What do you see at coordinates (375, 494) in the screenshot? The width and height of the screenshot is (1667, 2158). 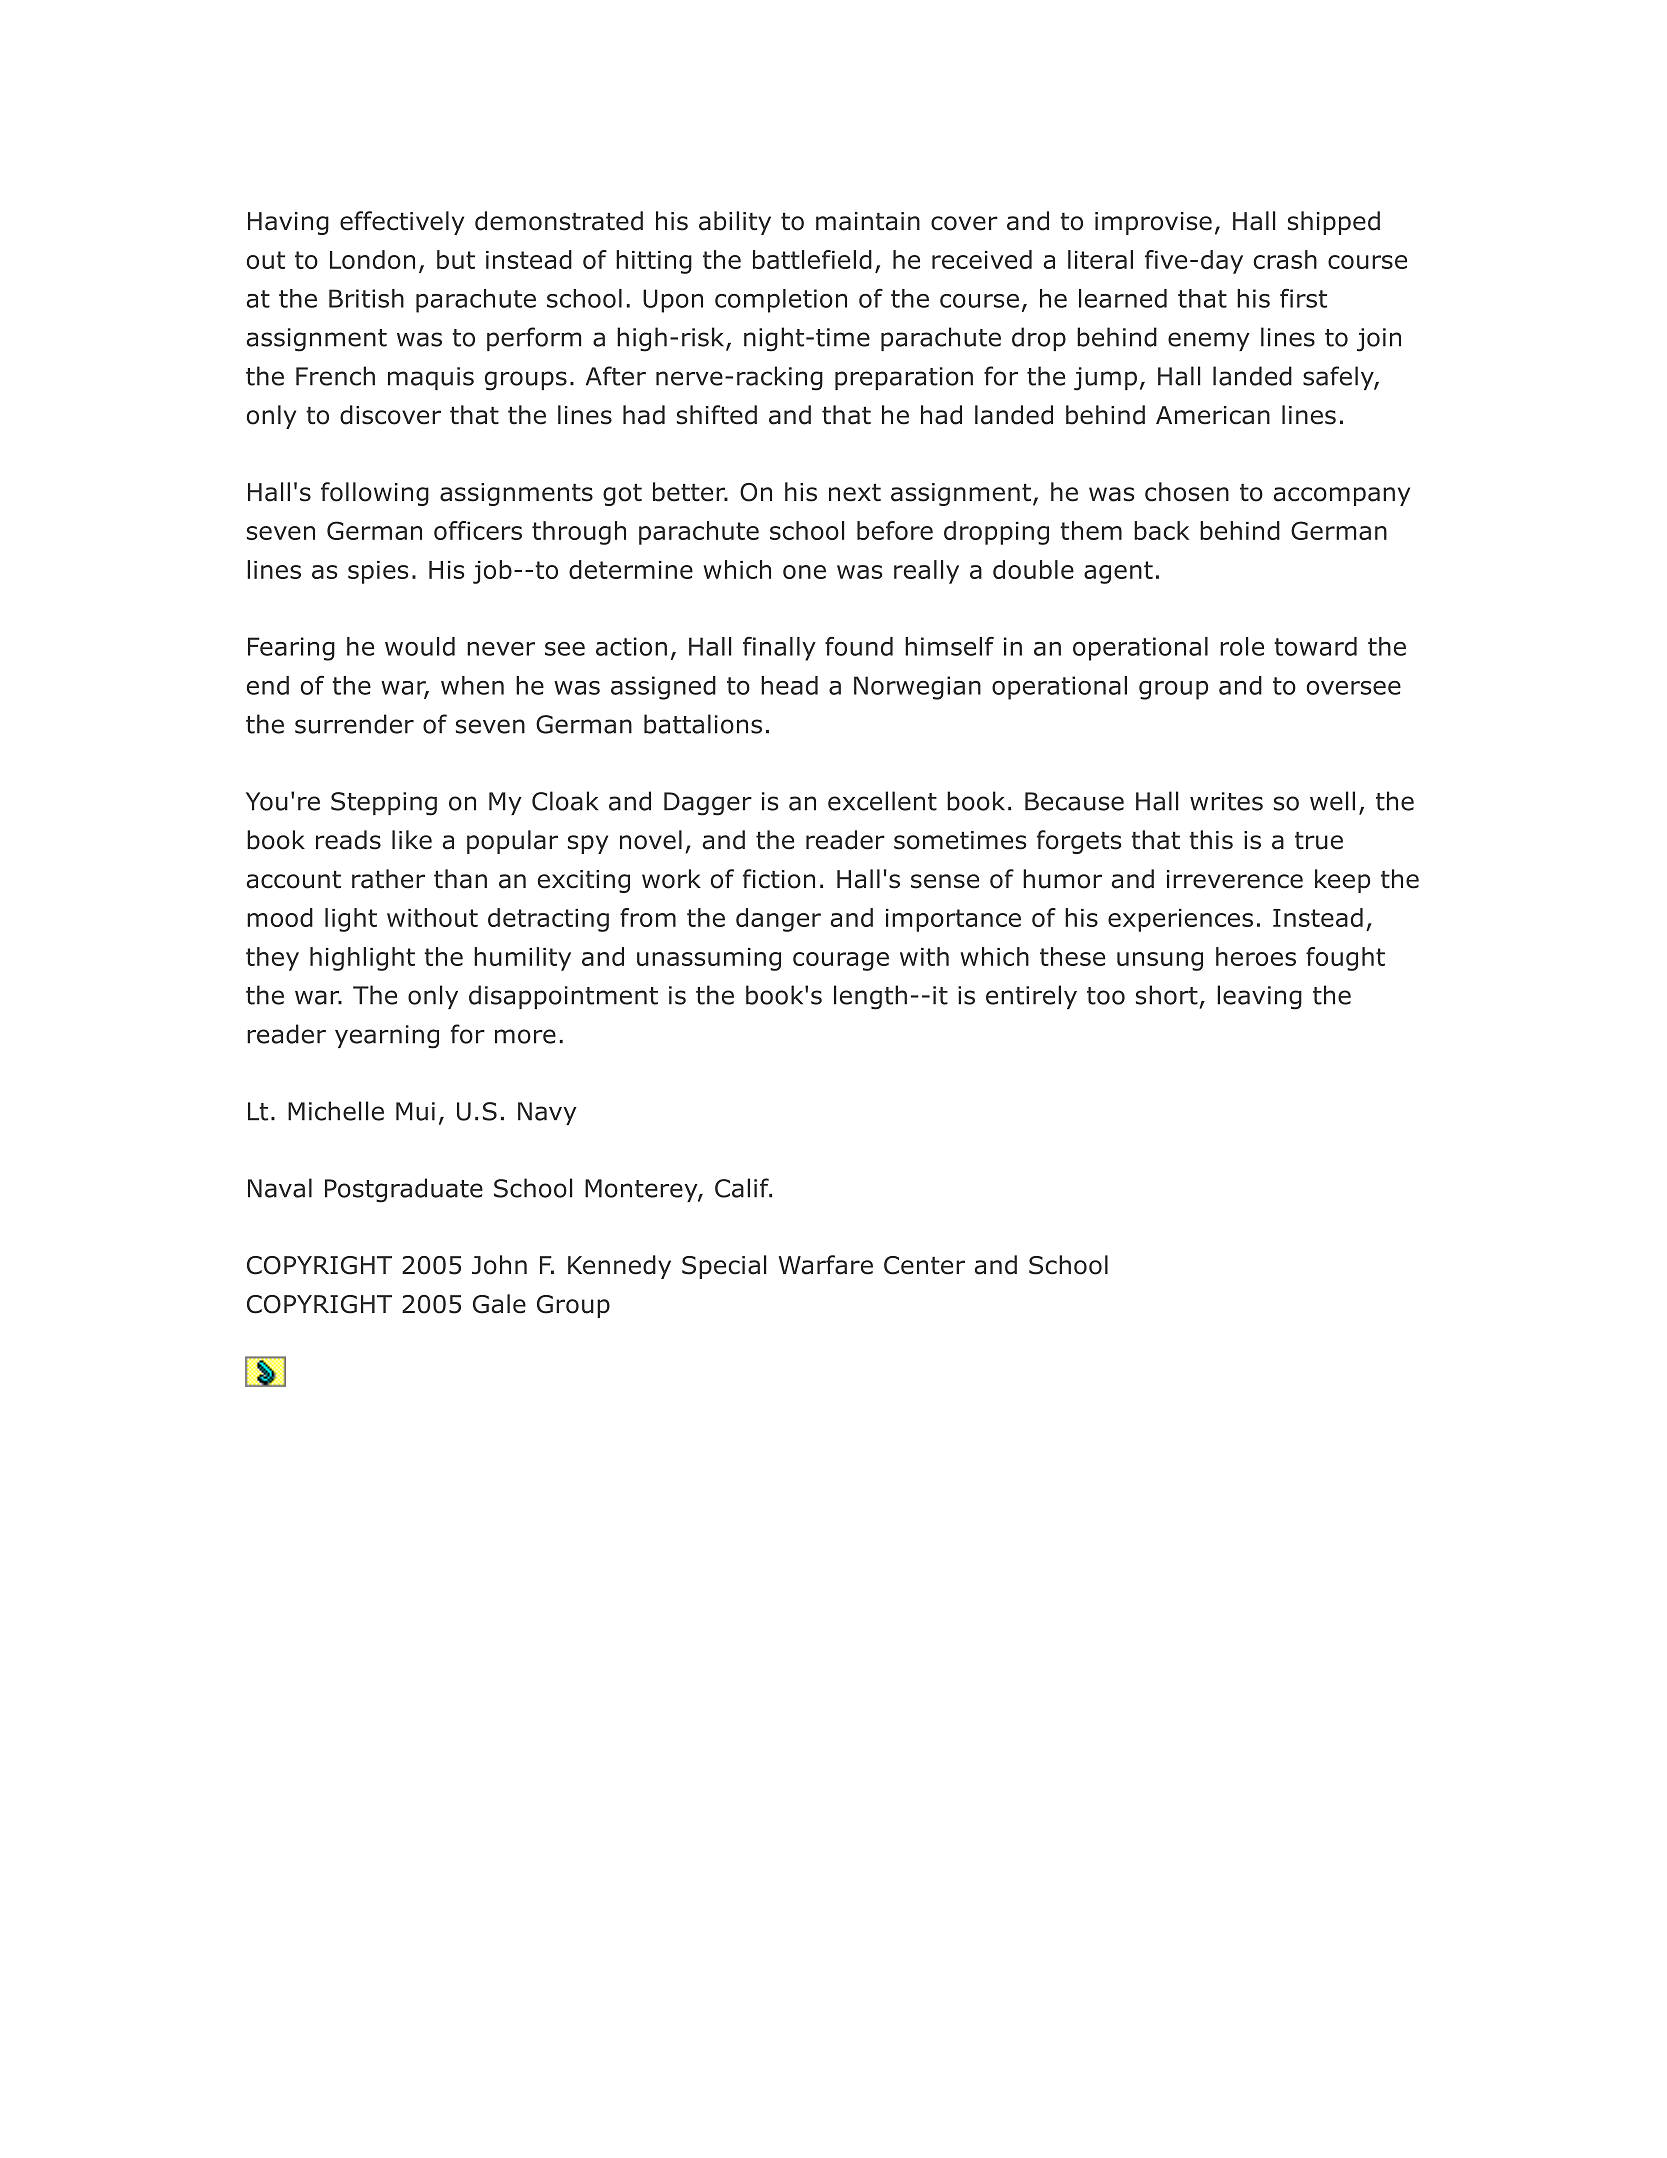 I see `following` at bounding box center [375, 494].
